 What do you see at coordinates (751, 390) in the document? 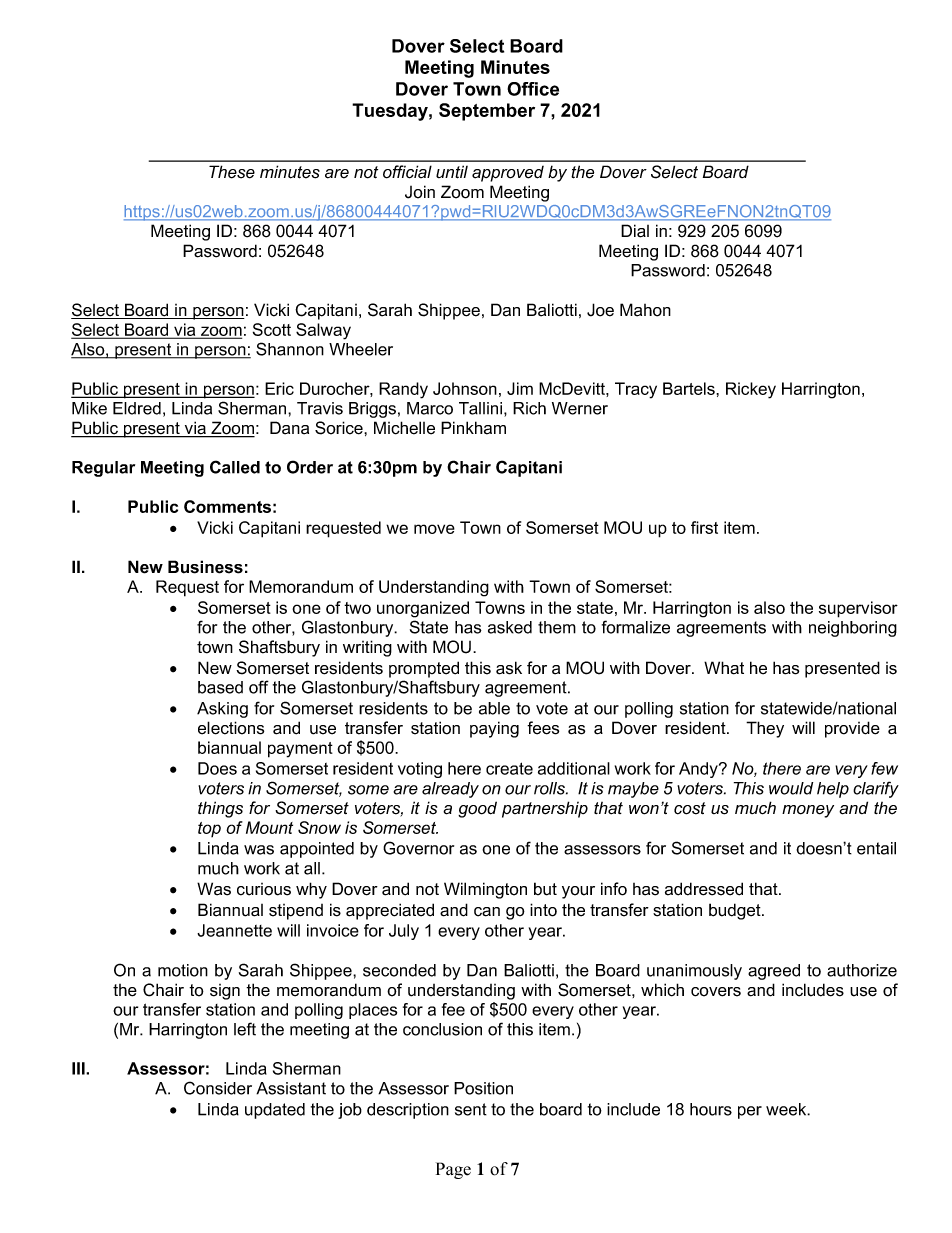
I see `Rickey` at bounding box center [751, 390].
